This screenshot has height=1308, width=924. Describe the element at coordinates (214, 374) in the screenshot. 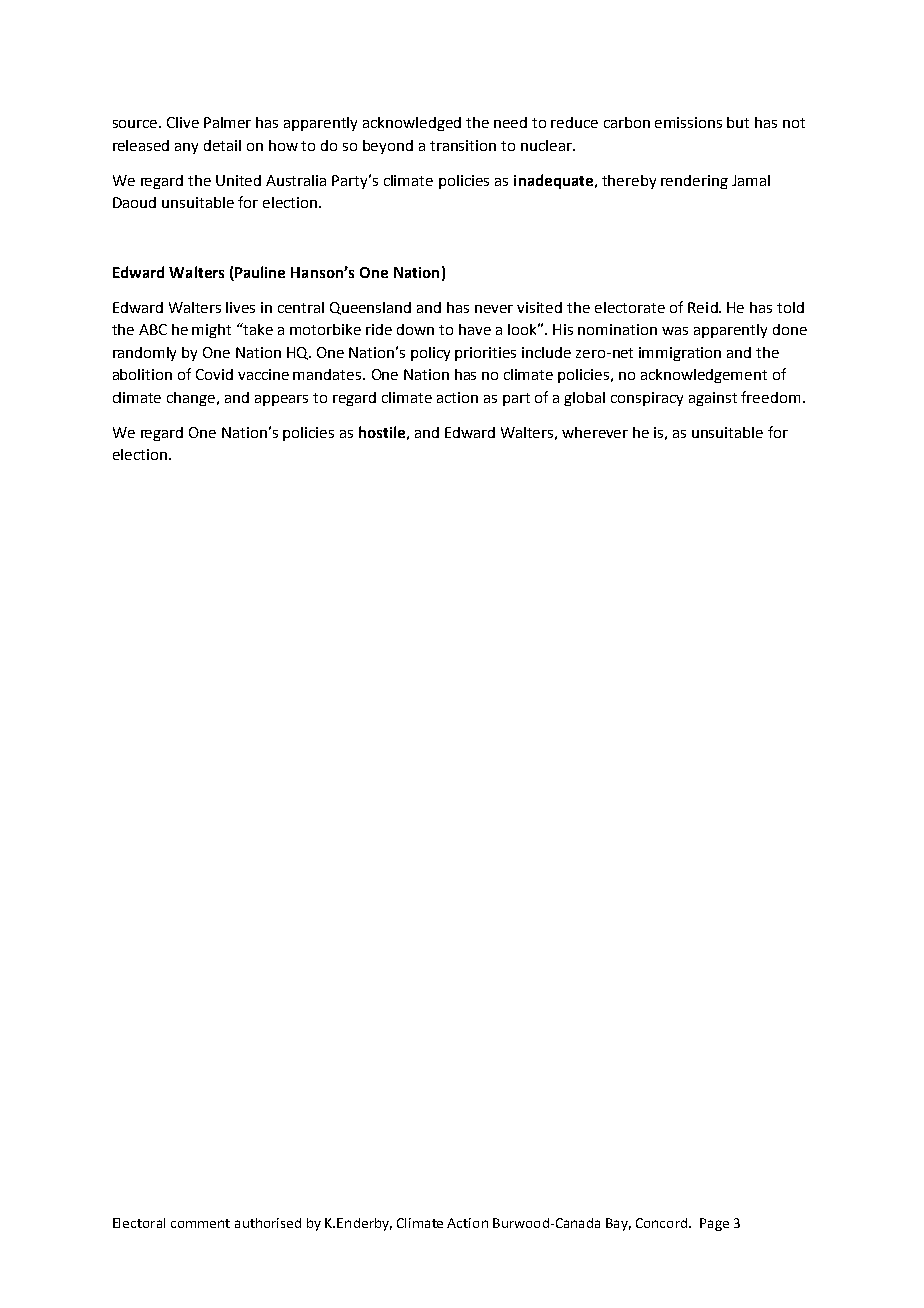

I see `Covid` at that location.
